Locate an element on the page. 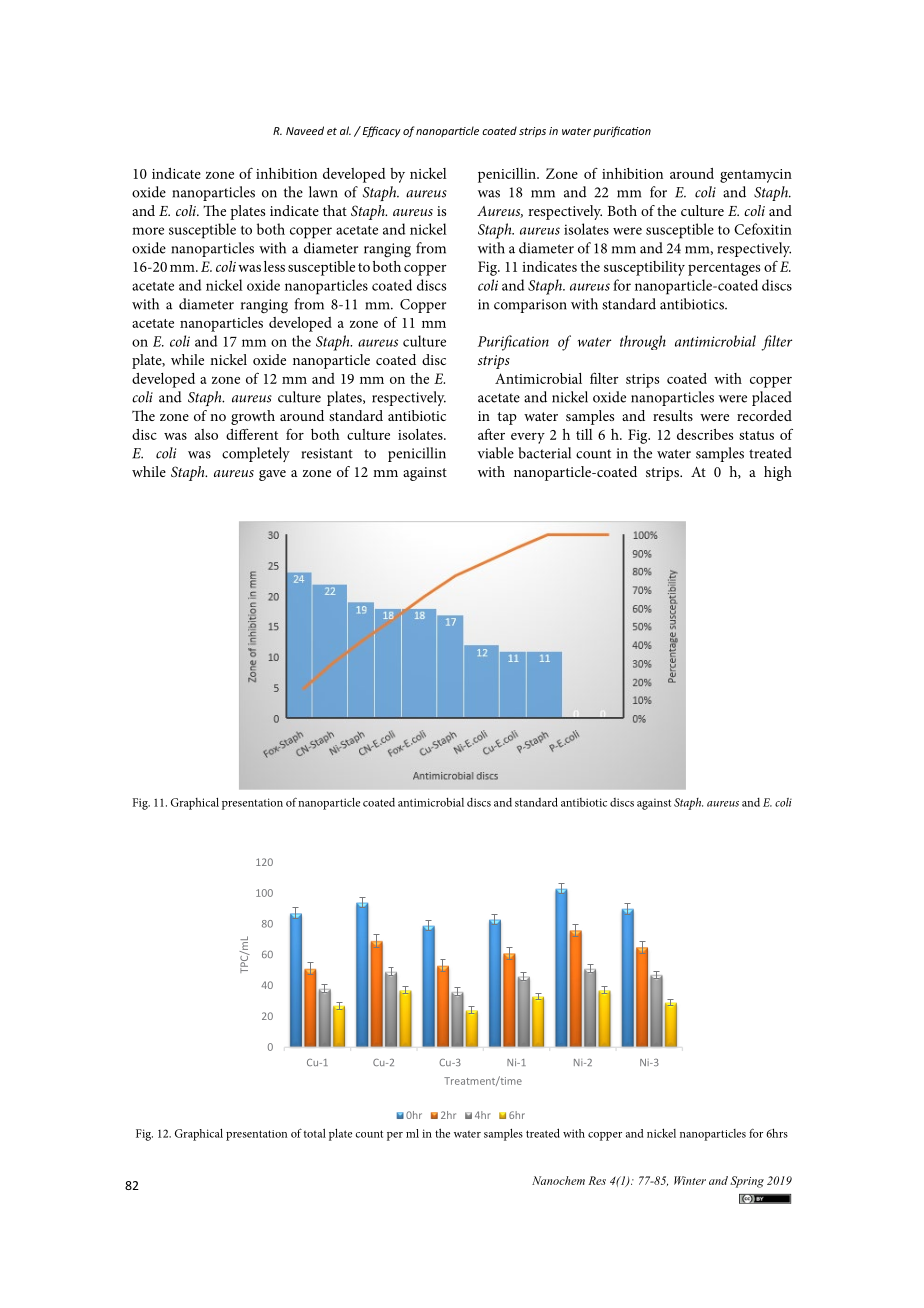  viable is located at coordinates (495, 453).
